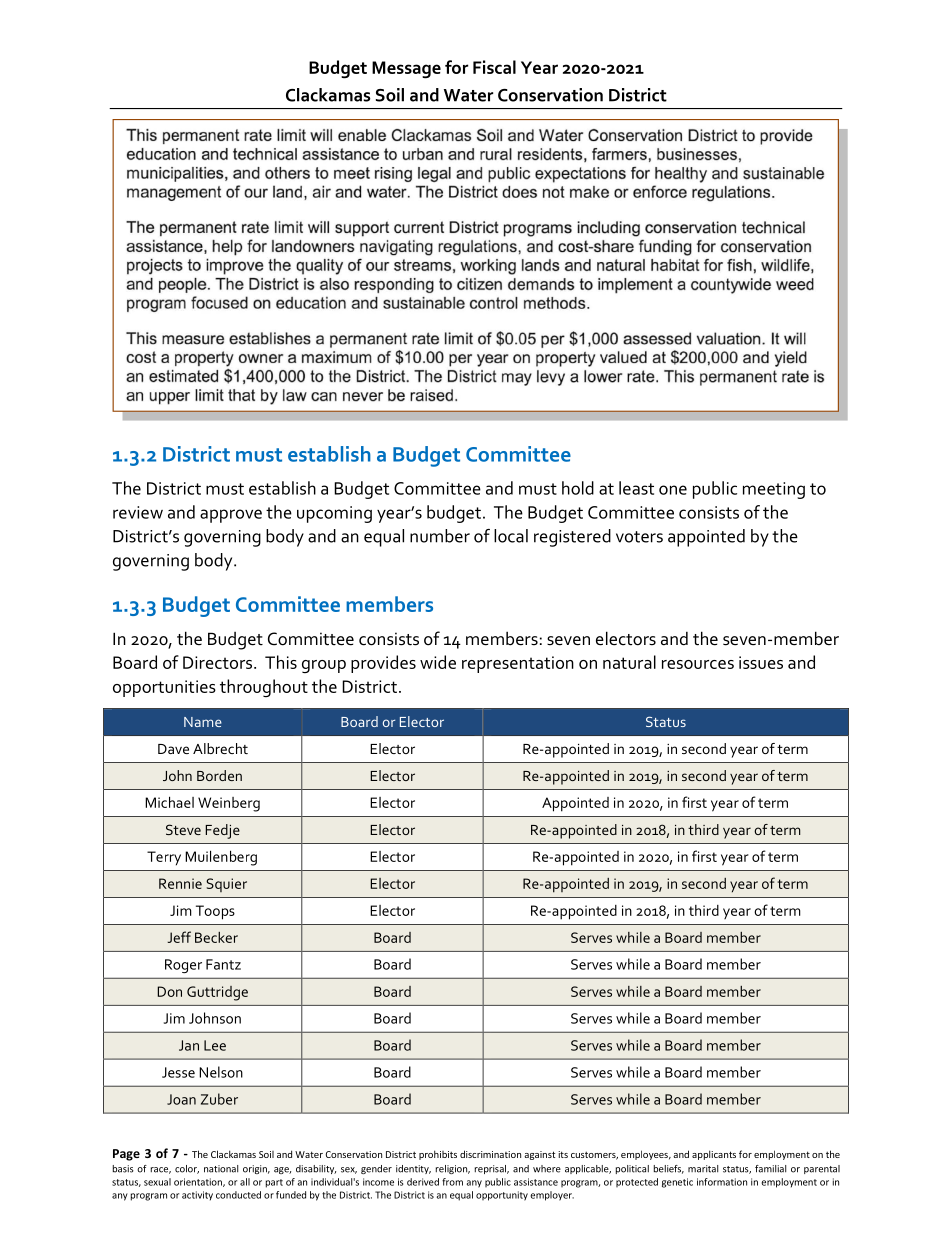  I want to click on approve, so click(231, 516).
